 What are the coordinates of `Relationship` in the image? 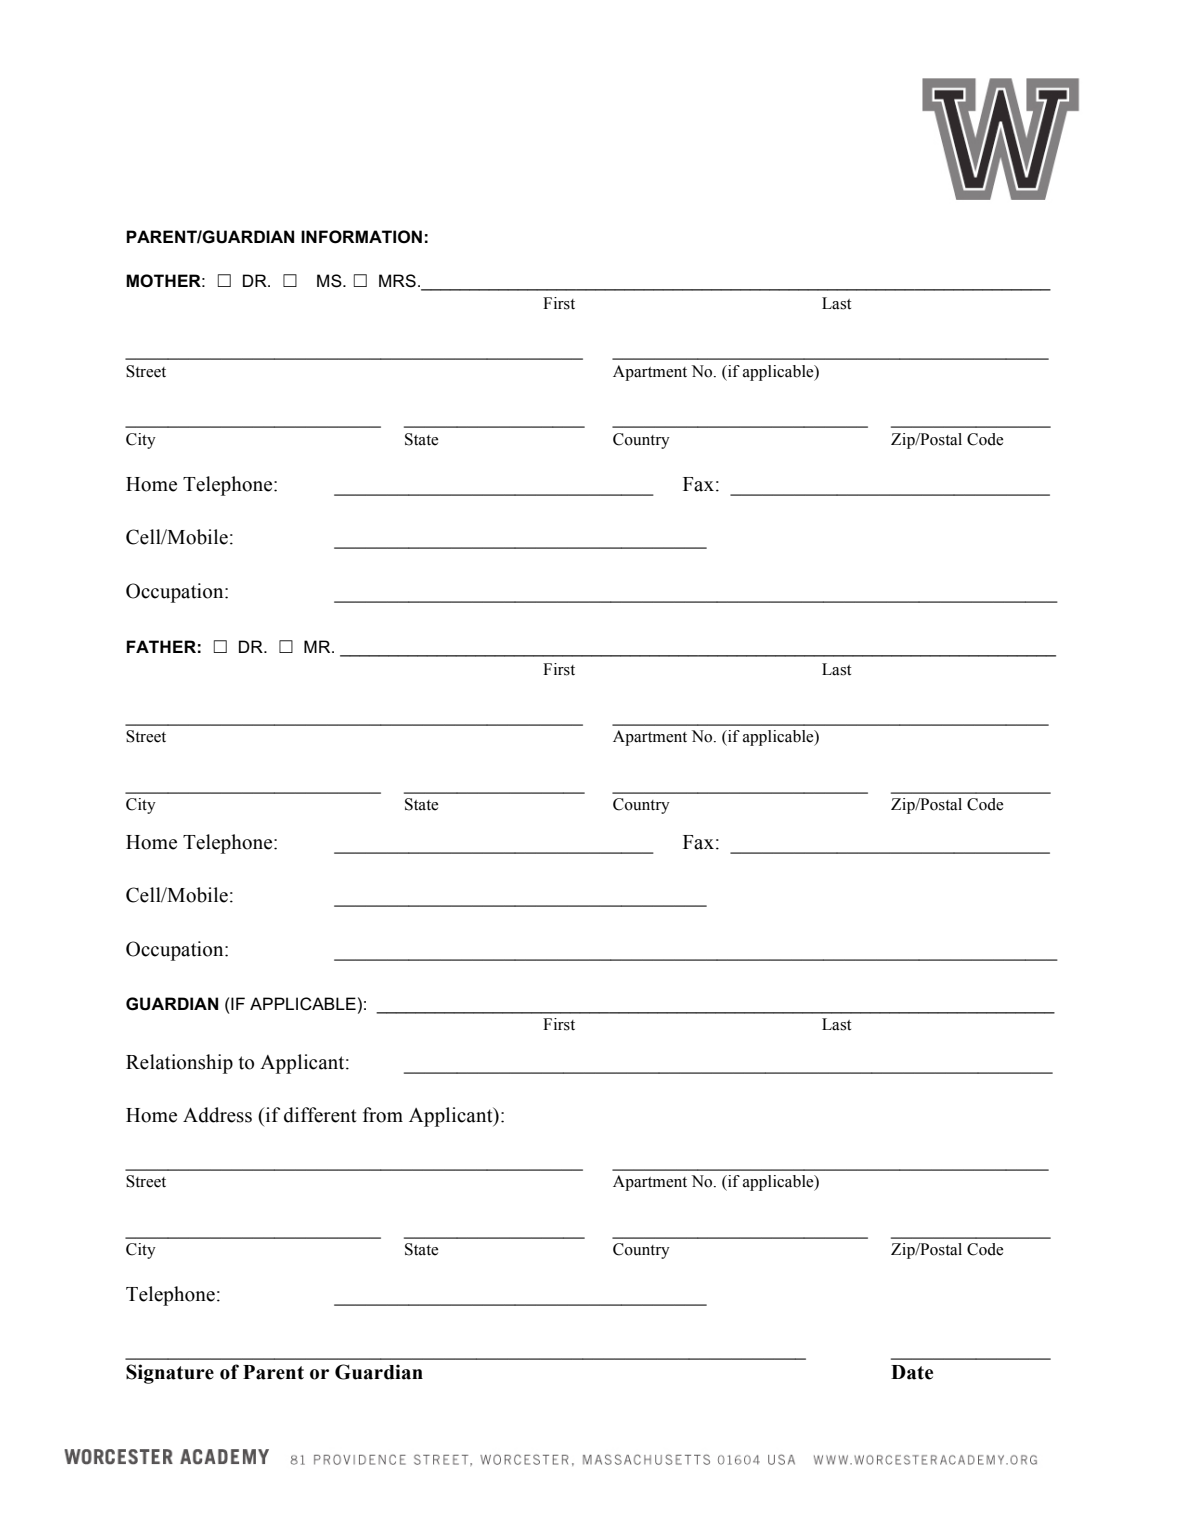 It's located at (179, 1064).
